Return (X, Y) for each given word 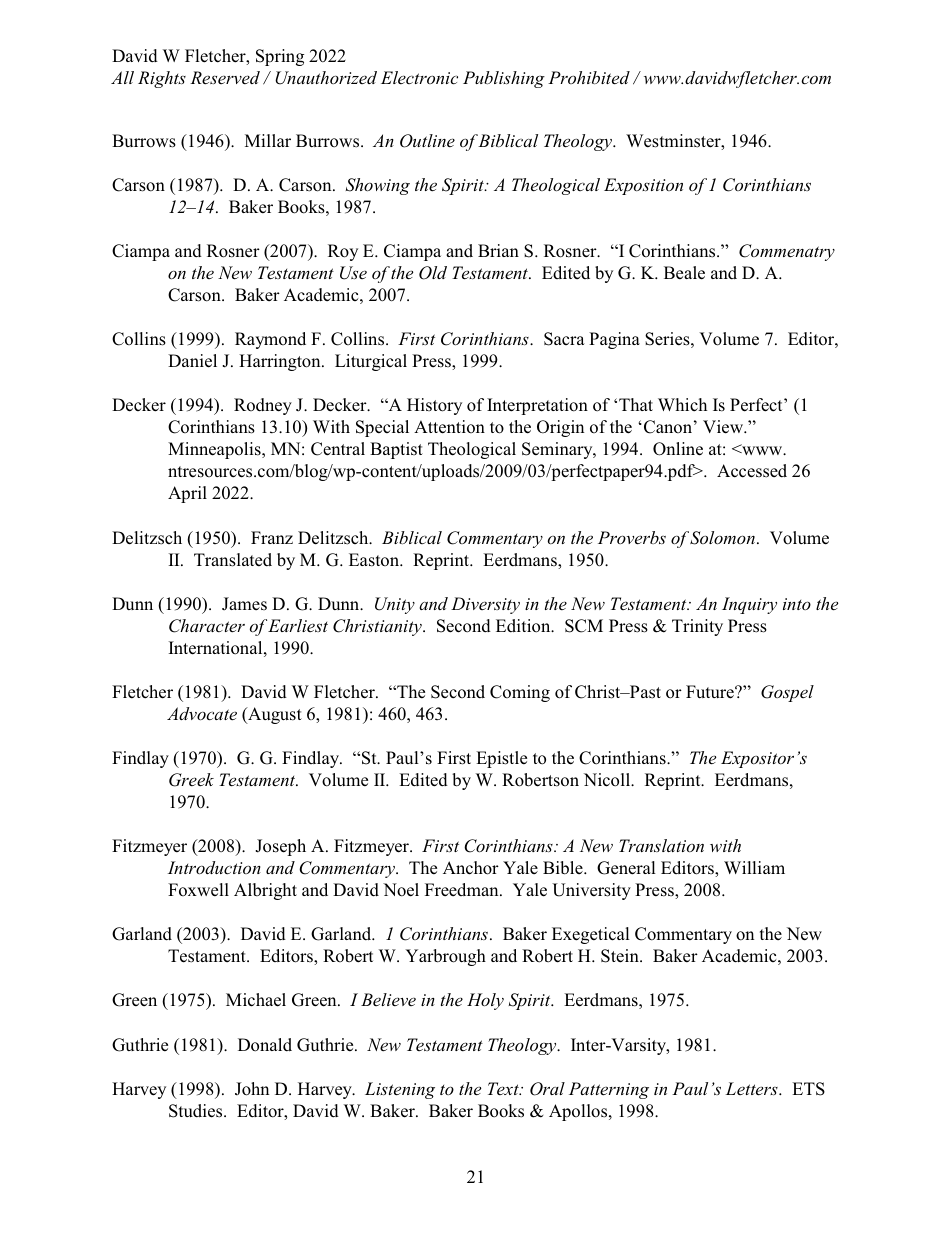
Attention (449, 427)
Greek (191, 780)
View (724, 427)
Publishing (504, 79)
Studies (197, 1111)
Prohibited (589, 78)
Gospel (787, 693)
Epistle (501, 759)
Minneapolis (215, 450)
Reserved (225, 78)
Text (504, 1088)
